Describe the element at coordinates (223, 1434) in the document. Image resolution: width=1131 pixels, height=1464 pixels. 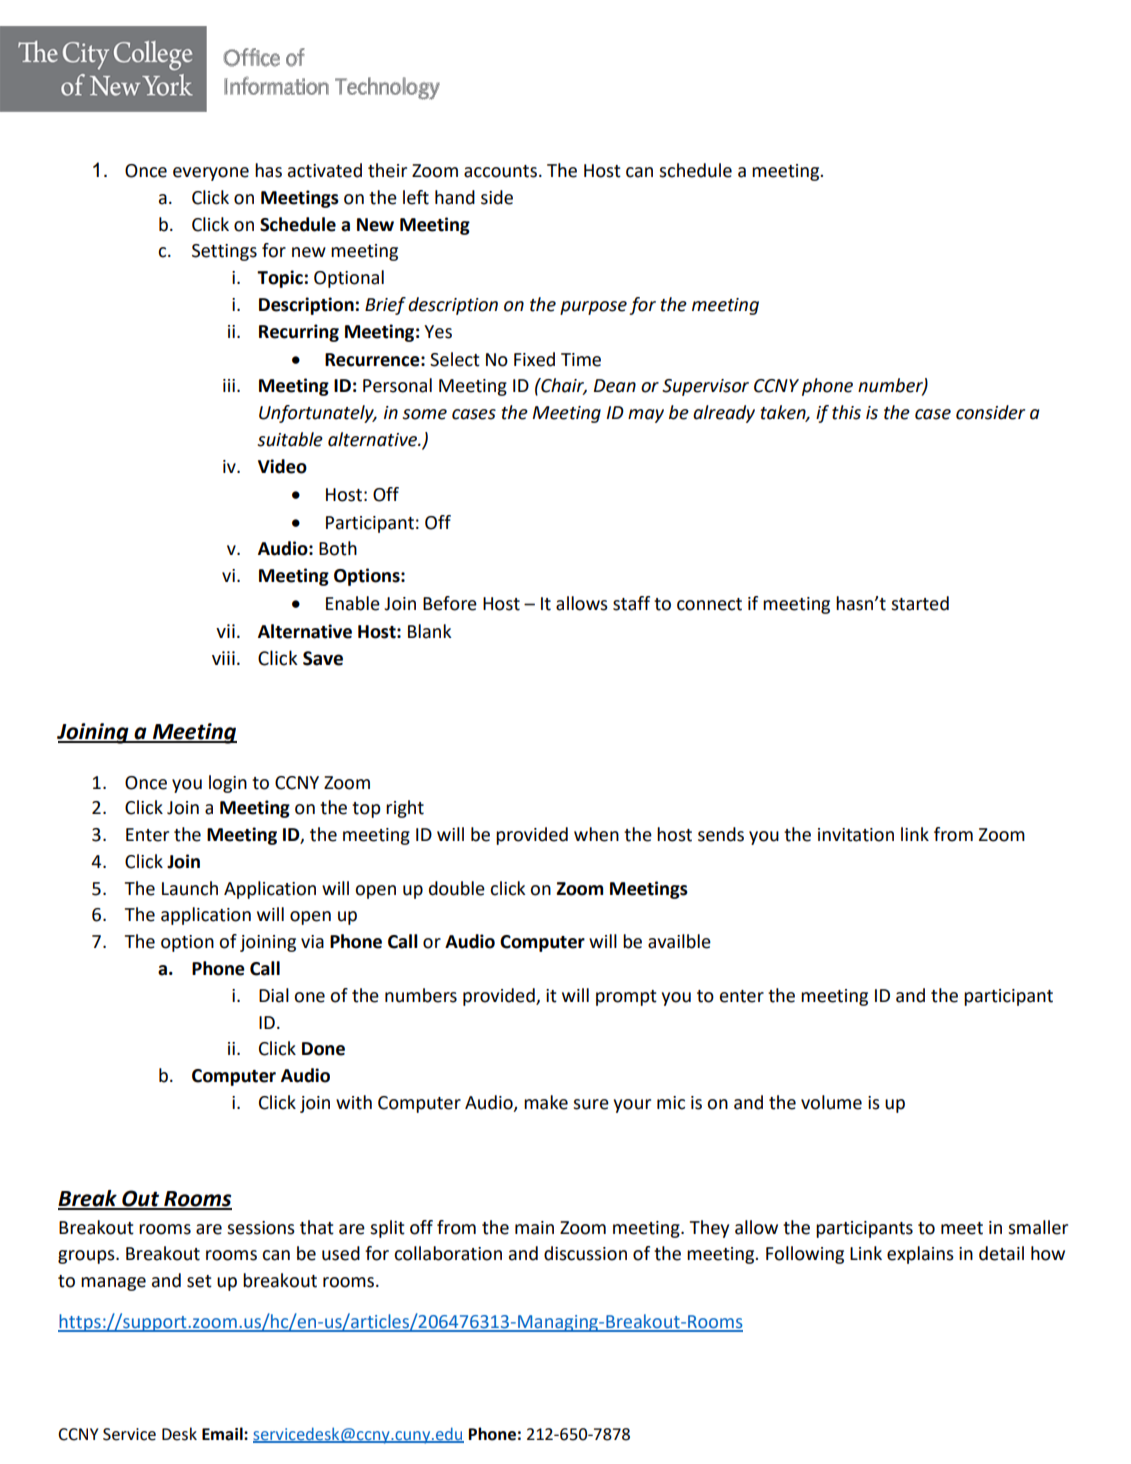
I see `Email` at that location.
